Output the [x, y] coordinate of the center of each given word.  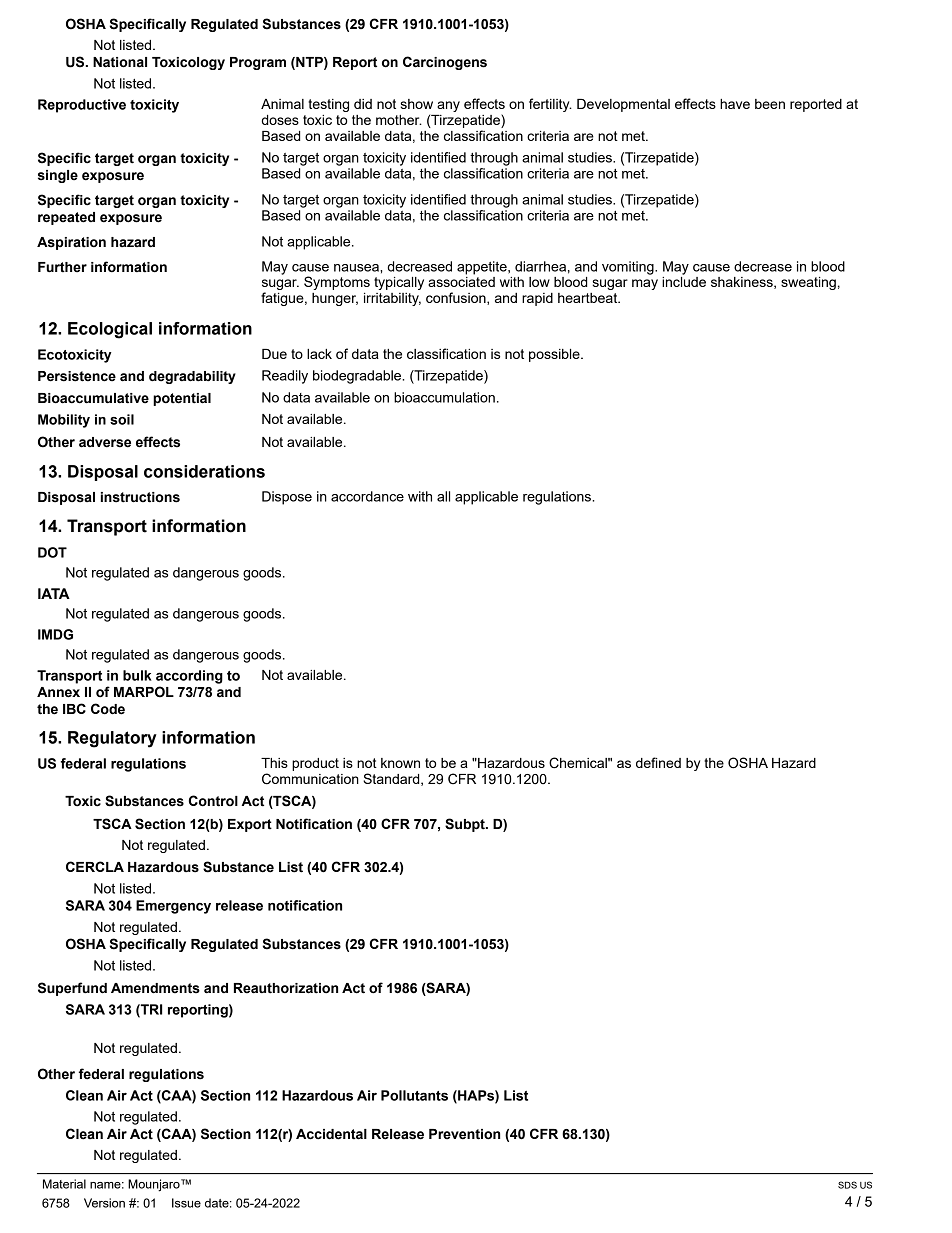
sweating [808, 283]
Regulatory [112, 739]
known [400, 763]
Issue [186, 1203]
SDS [847, 1185]
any [448, 106]
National [120, 62]
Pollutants [414, 1095]
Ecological [110, 330]
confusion [457, 298]
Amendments [155, 988]
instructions [140, 497]
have [735, 104]
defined [658, 762]
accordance [367, 496]
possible [555, 355]
